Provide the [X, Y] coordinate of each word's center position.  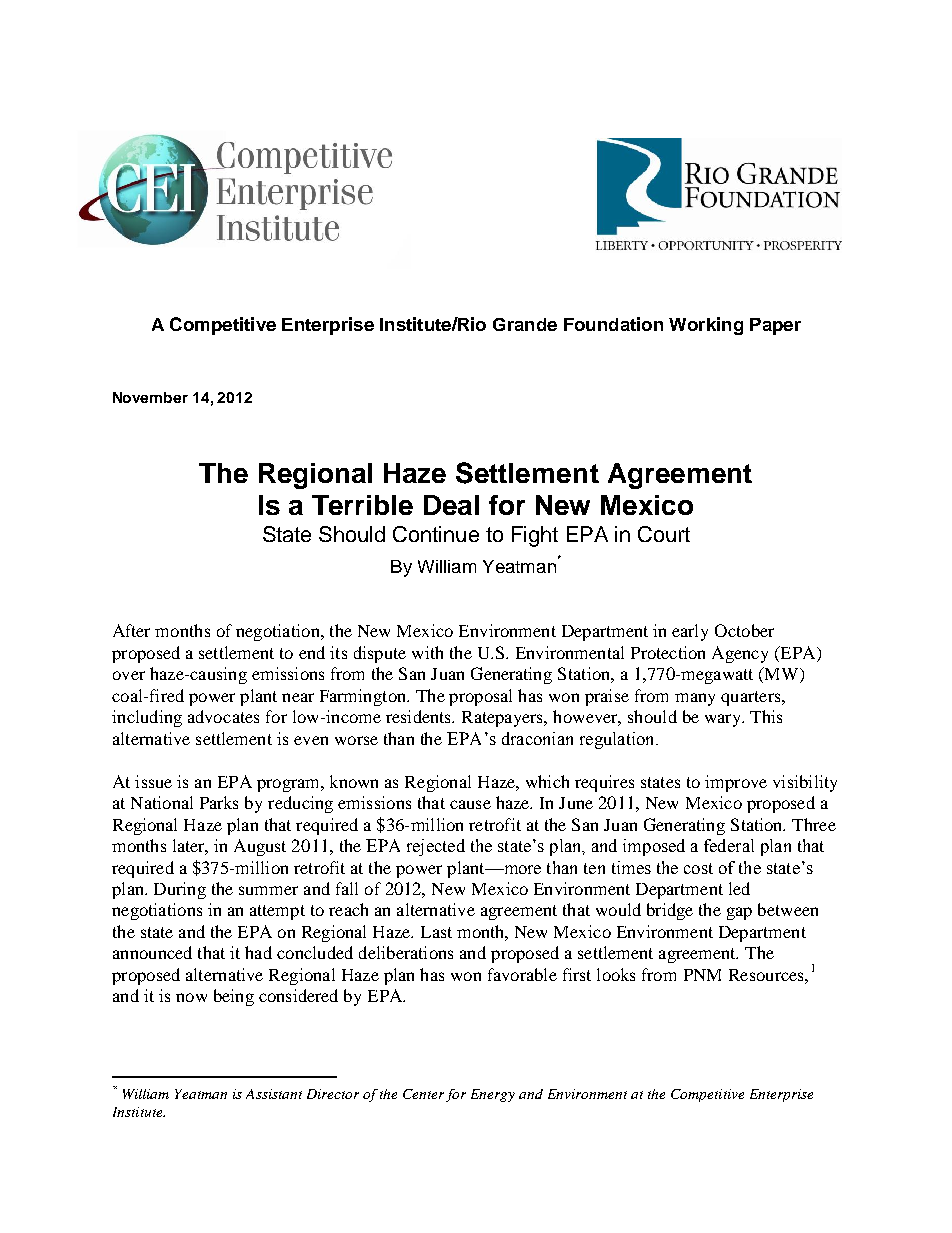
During [180, 890]
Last [436, 932]
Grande [525, 324]
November [150, 397]
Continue [436, 534]
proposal [480, 697]
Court [664, 534]
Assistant [274, 1094]
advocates [223, 716]
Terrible [362, 505]
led [739, 888]
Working [706, 326]
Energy [493, 1095]
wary [724, 720]
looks [616, 974]
